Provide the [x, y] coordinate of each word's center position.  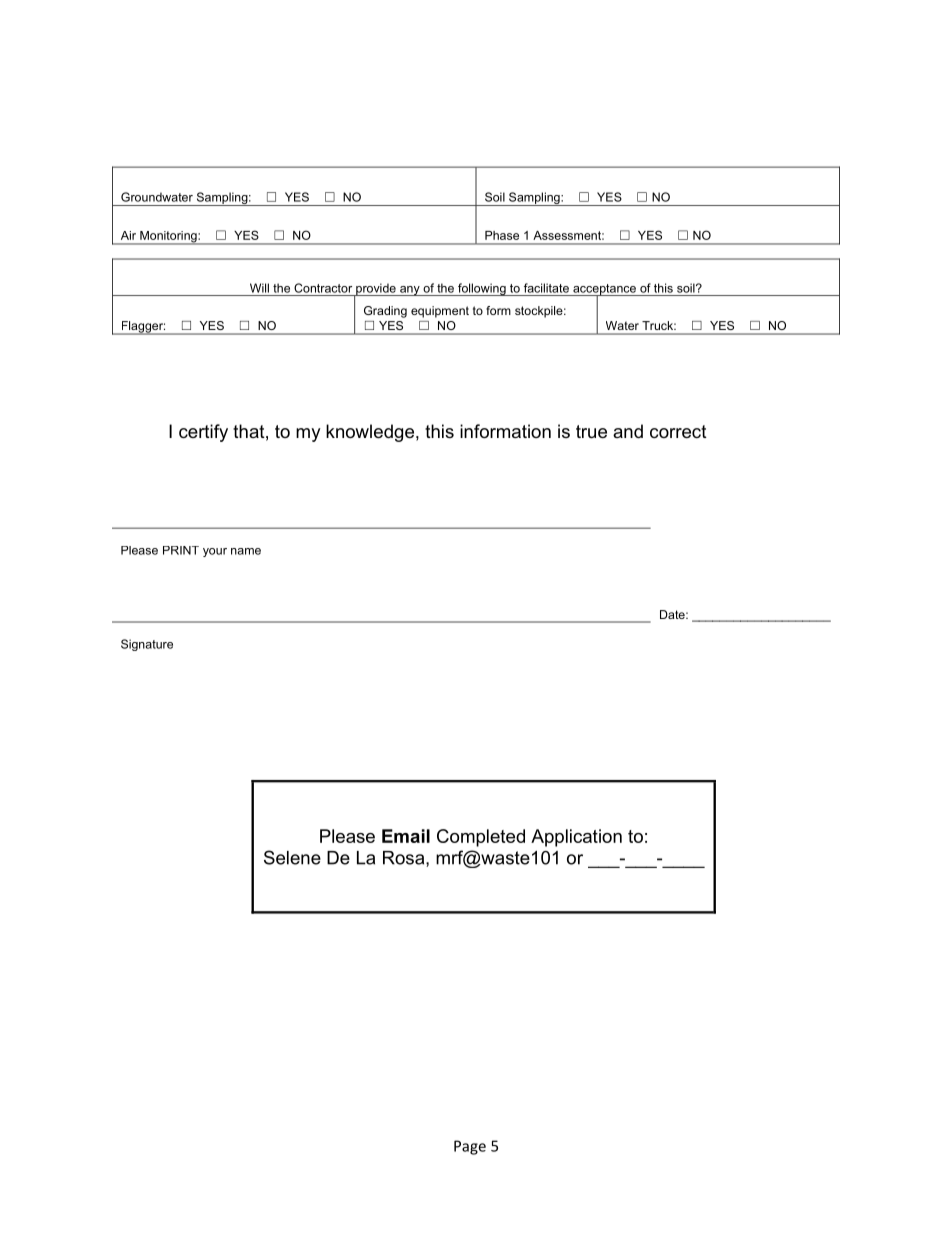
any [410, 291]
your [215, 552]
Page [470, 1147]
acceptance [604, 290]
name [246, 551]
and [628, 431]
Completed [481, 838]
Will [259, 288]
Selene [292, 857]
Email [406, 836]
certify [203, 433]
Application [576, 838]
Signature [147, 645]
